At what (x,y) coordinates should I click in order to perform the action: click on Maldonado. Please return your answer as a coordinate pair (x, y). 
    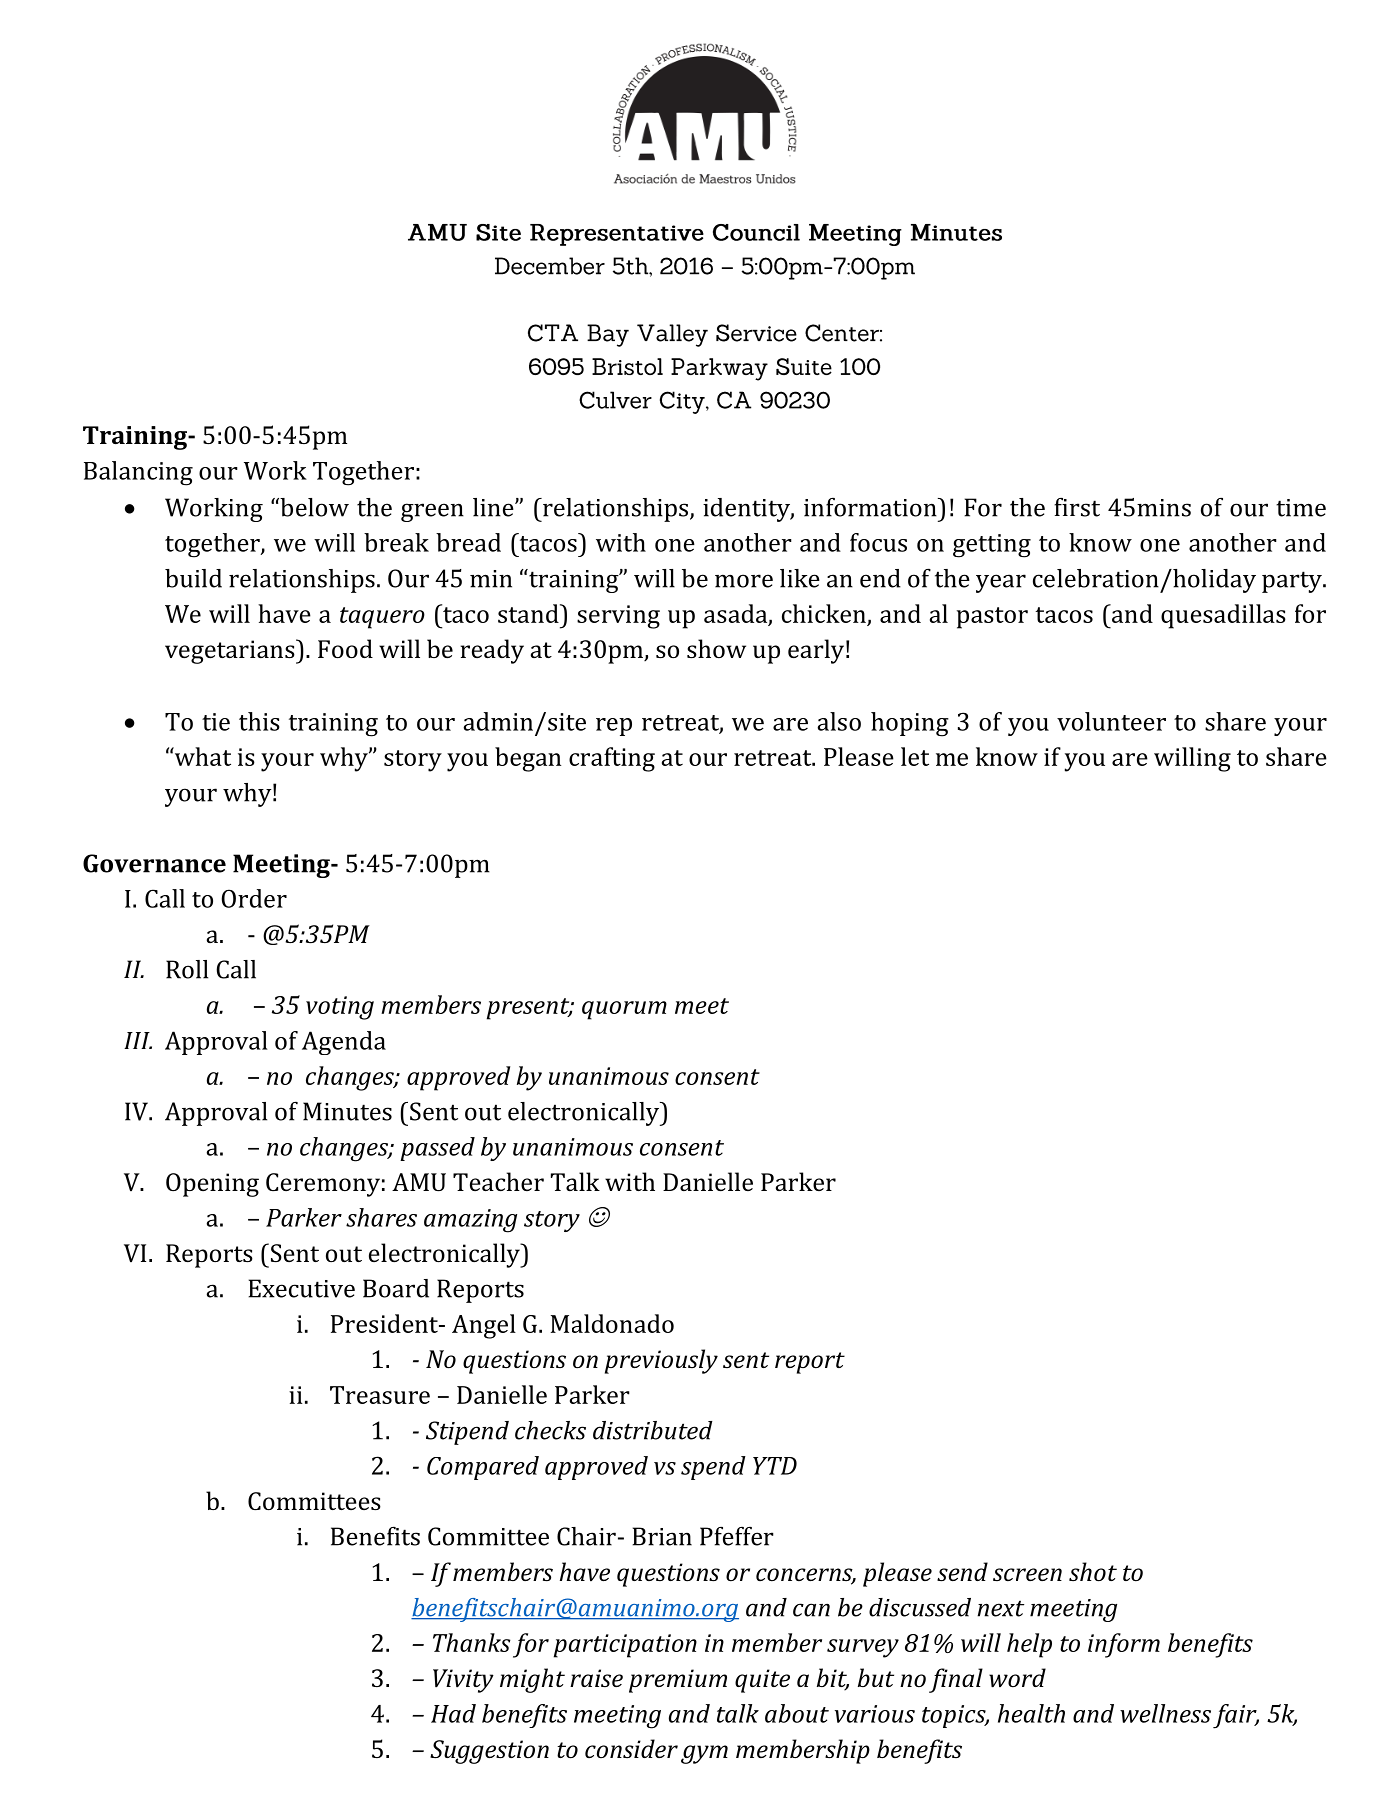
    Looking at the image, I should click on (612, 1323).
